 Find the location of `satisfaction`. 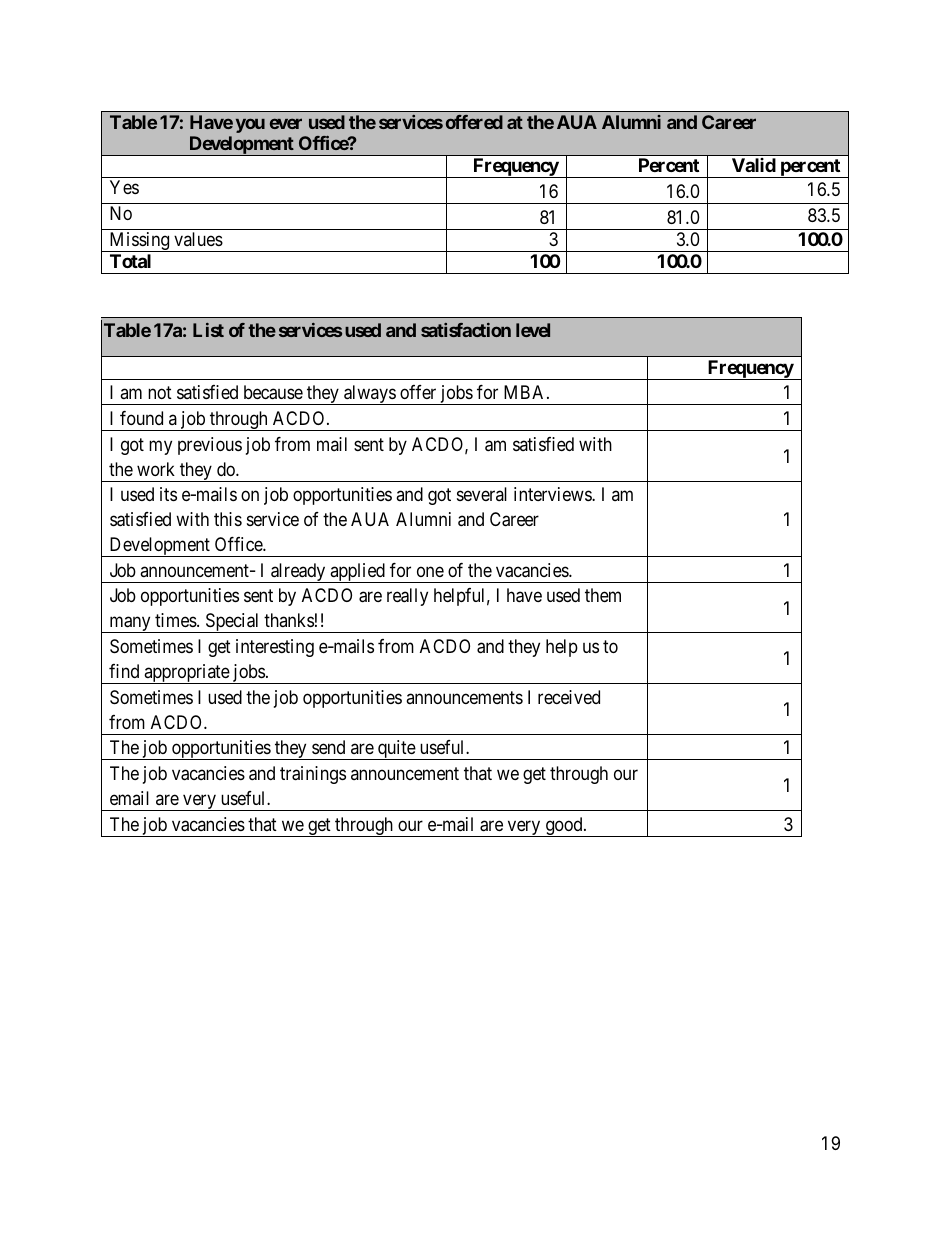

satisfaction is located at coordinates (466, 330).
